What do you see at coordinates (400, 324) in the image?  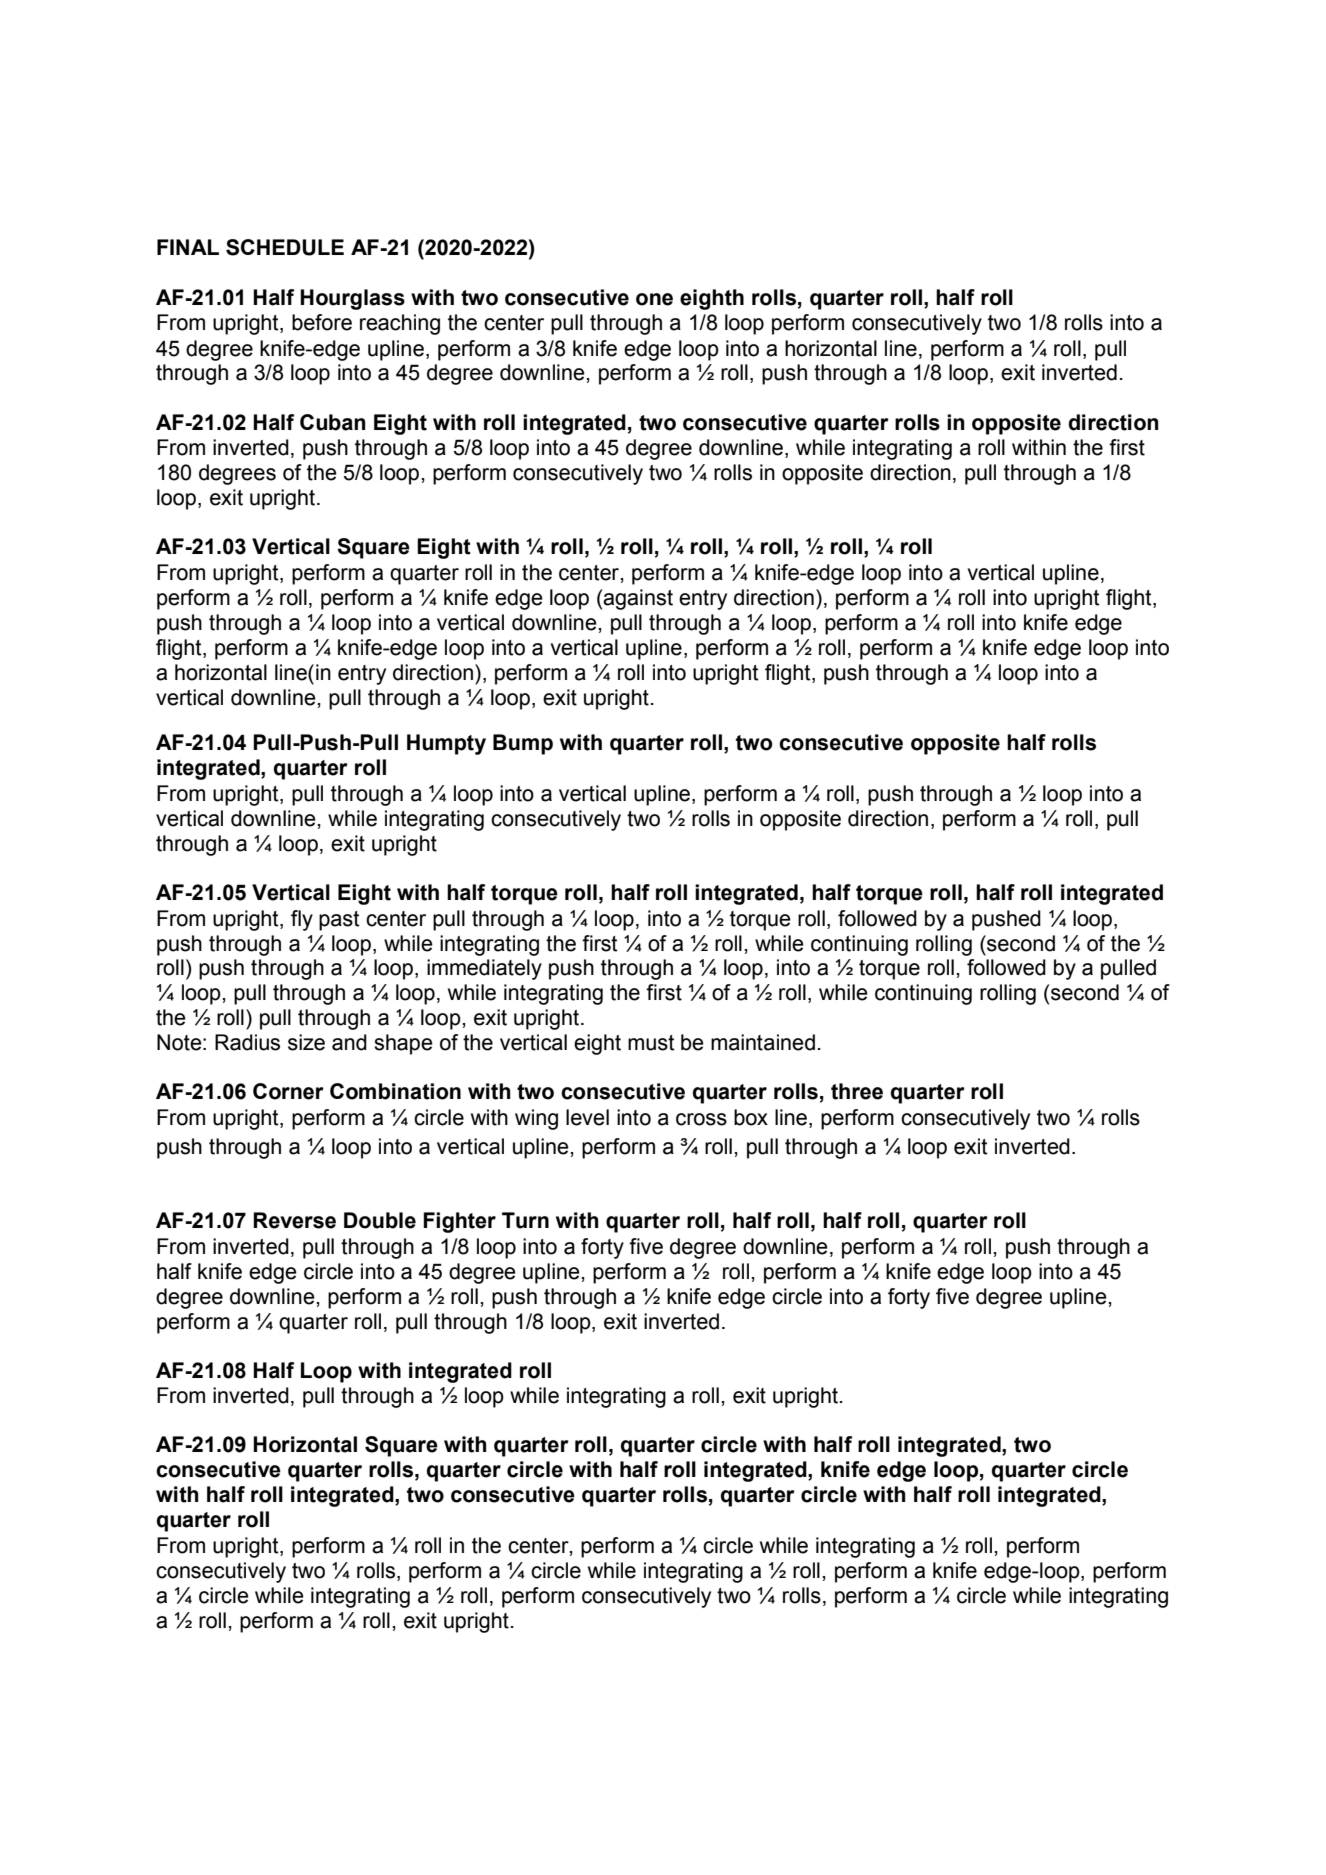 I see `reaching` at bounding box center [400, 324].
